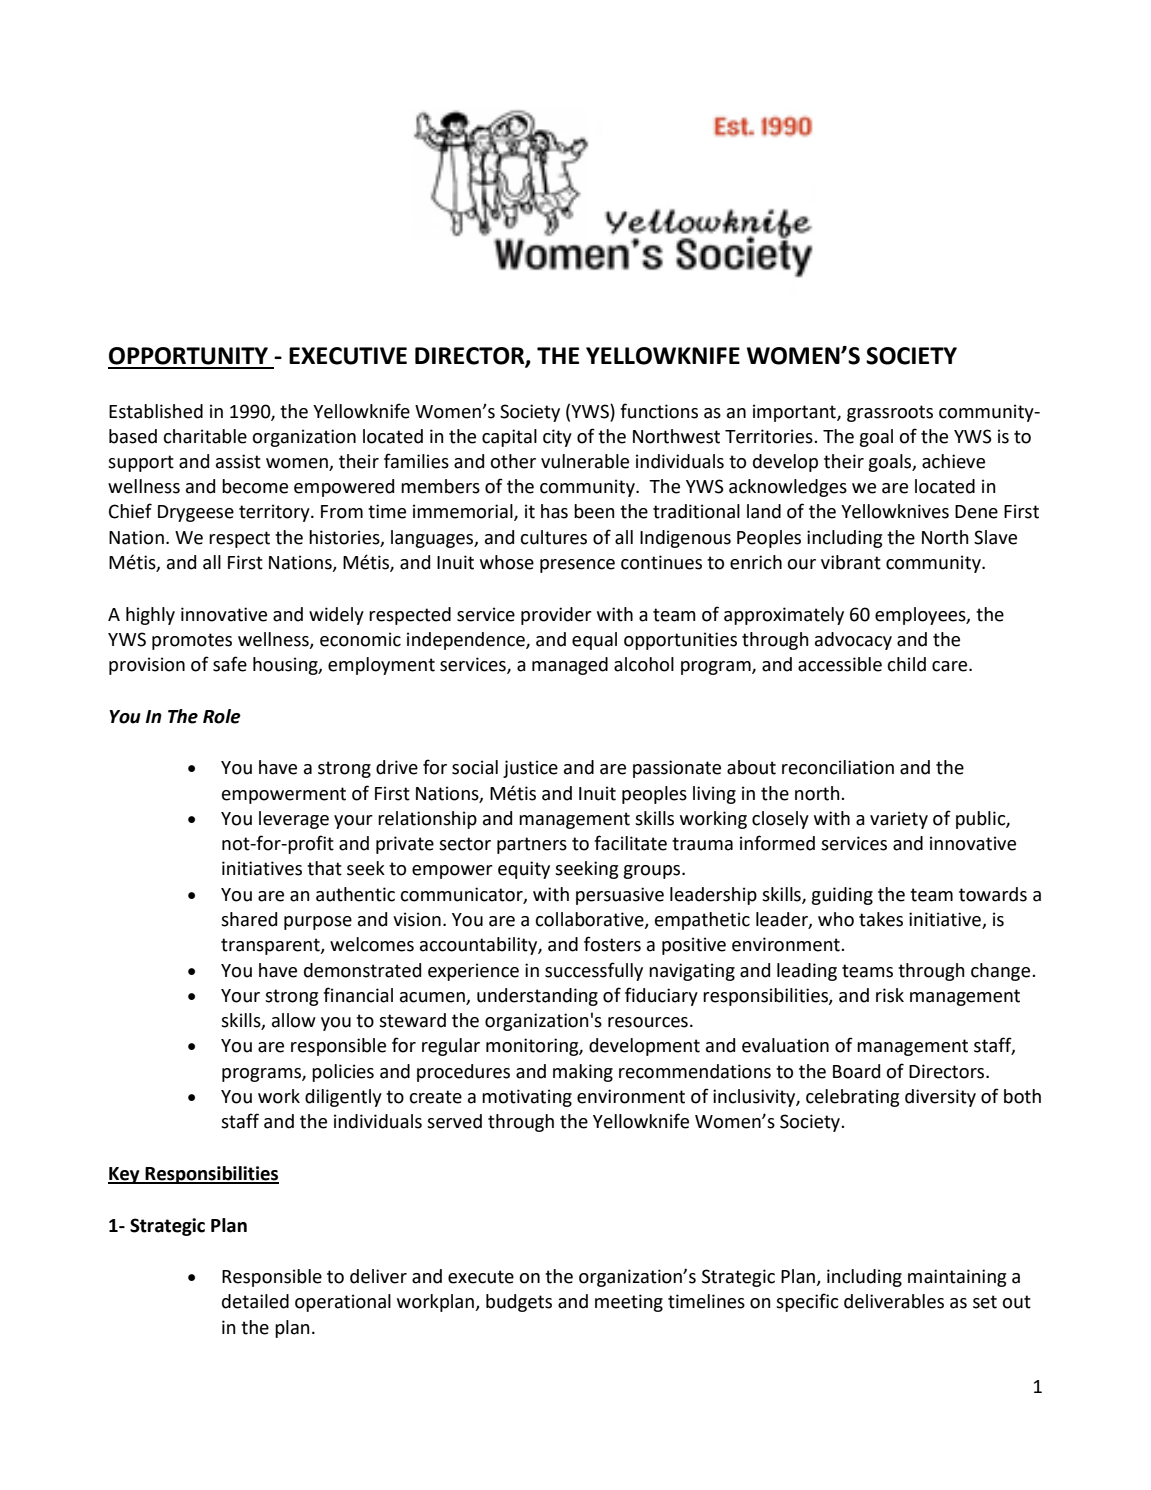 This page has width=1151, height=1490. Describe the element at coordinates (899, 820) in the page. I see `variety` at that location.
